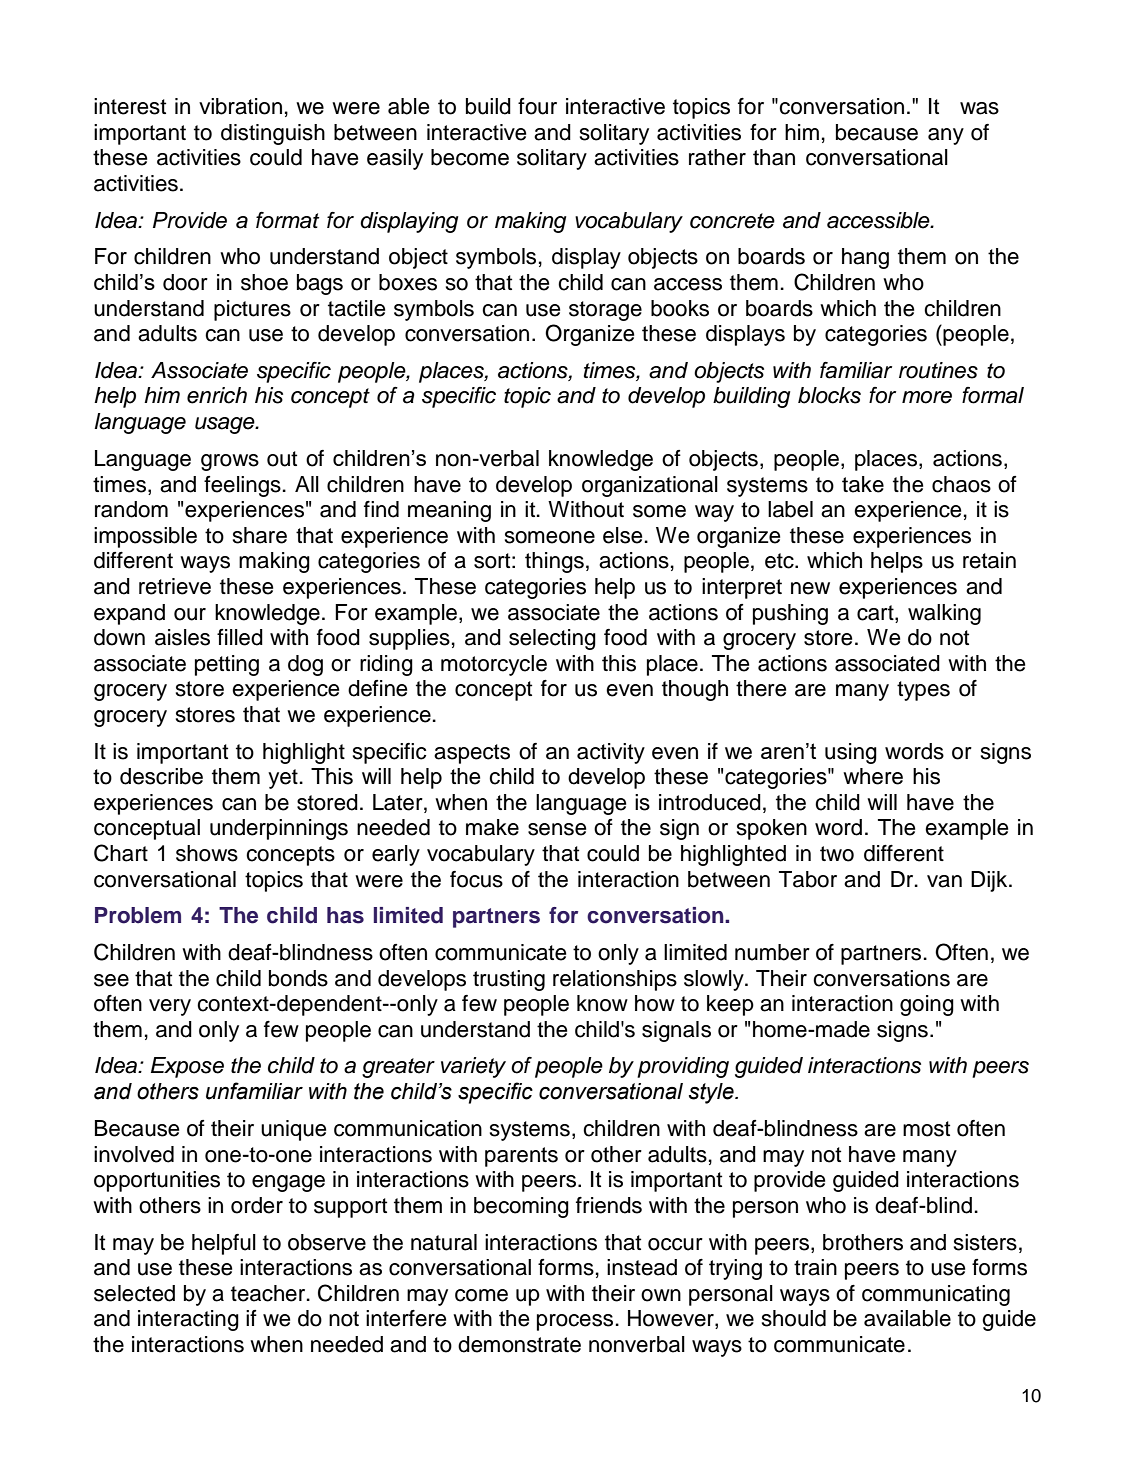  Describe the element at coordinates (537, 106) in the image. I see `four` at that location.
